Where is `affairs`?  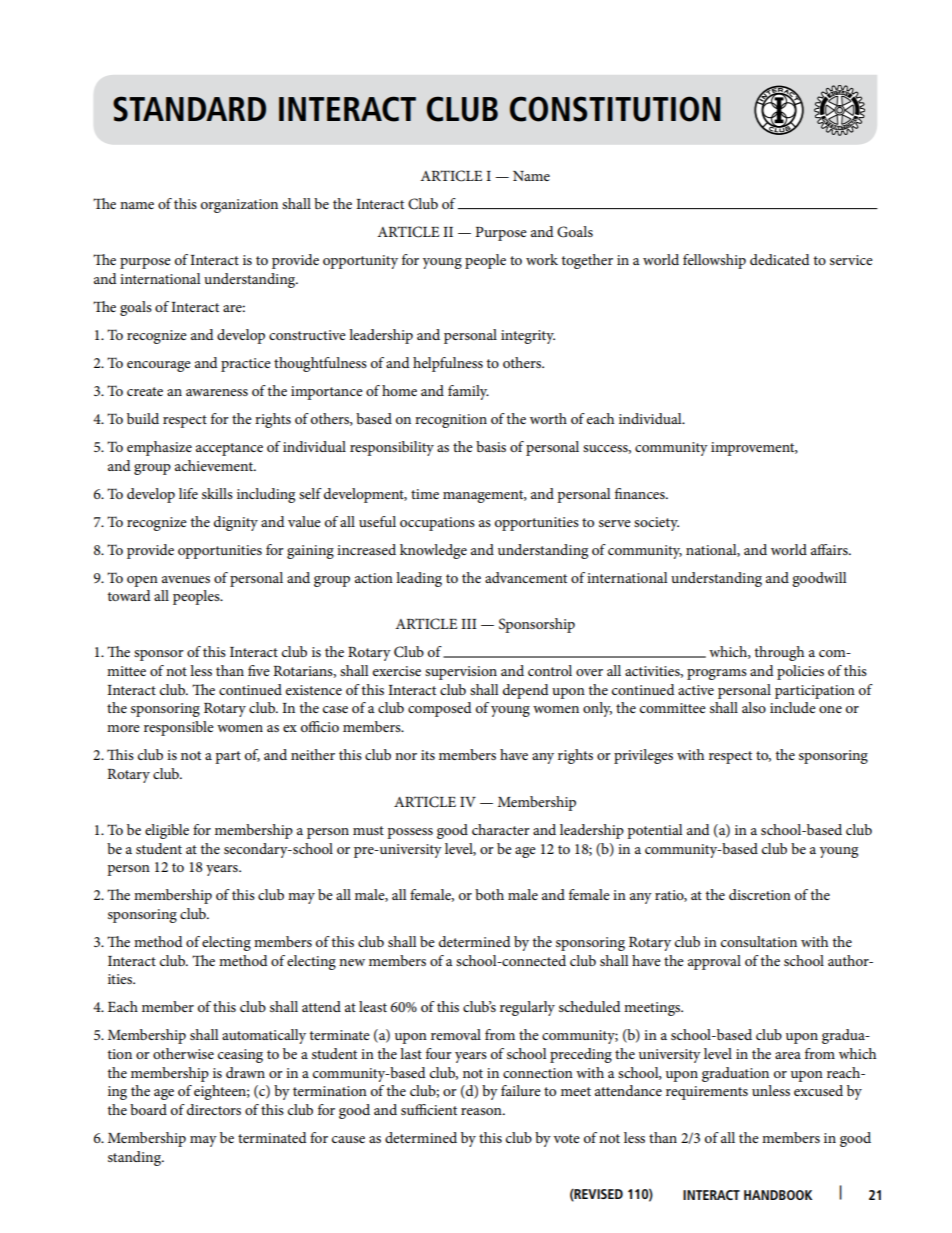 affairs is located at coordinates (830, 549).
